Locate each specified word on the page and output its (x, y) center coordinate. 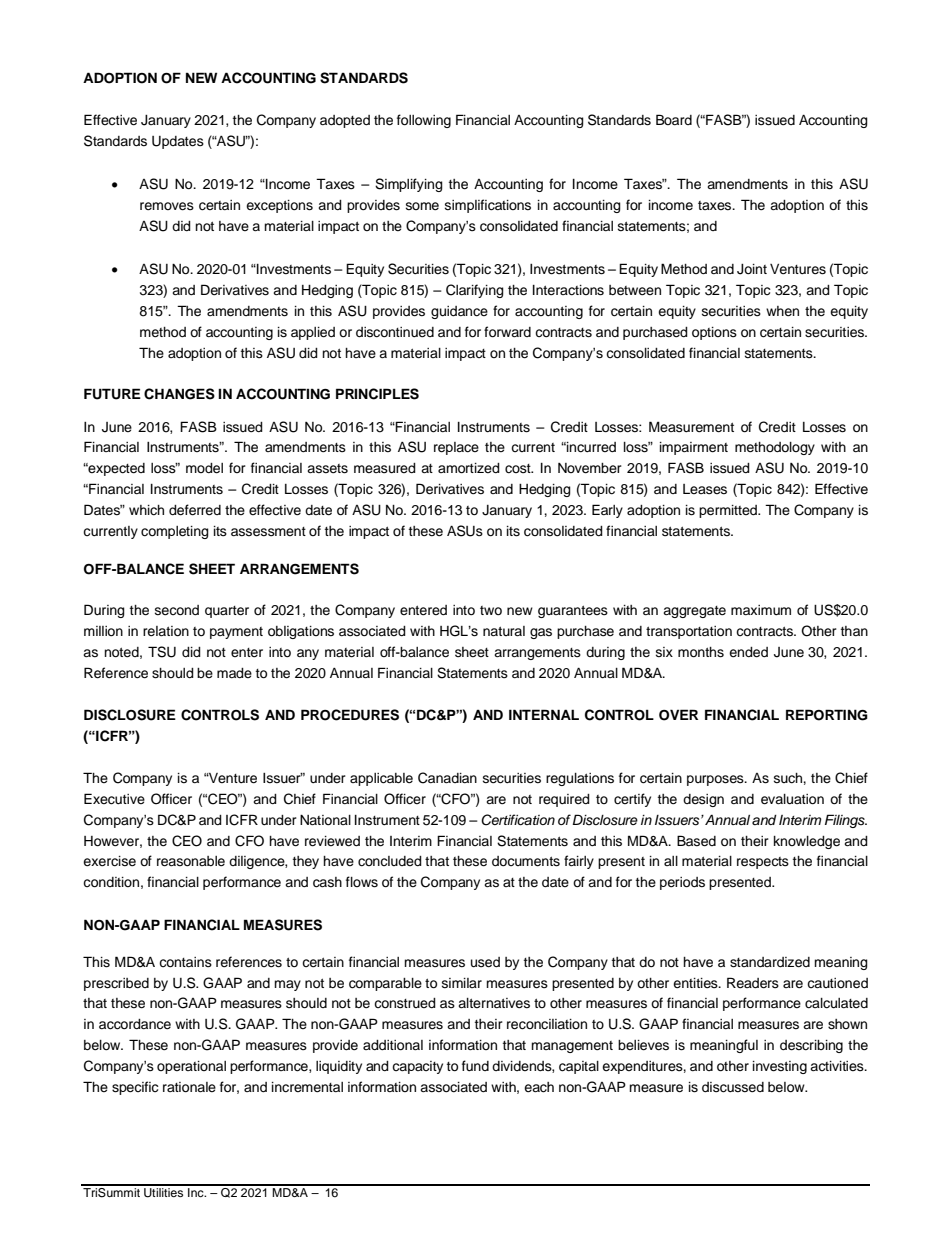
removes (167, 206)
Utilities (164, 1191)
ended (748, 652)
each (539, 1087)
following (424, 121)
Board (674, 119)
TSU (162, 652)
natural (504, 631)
